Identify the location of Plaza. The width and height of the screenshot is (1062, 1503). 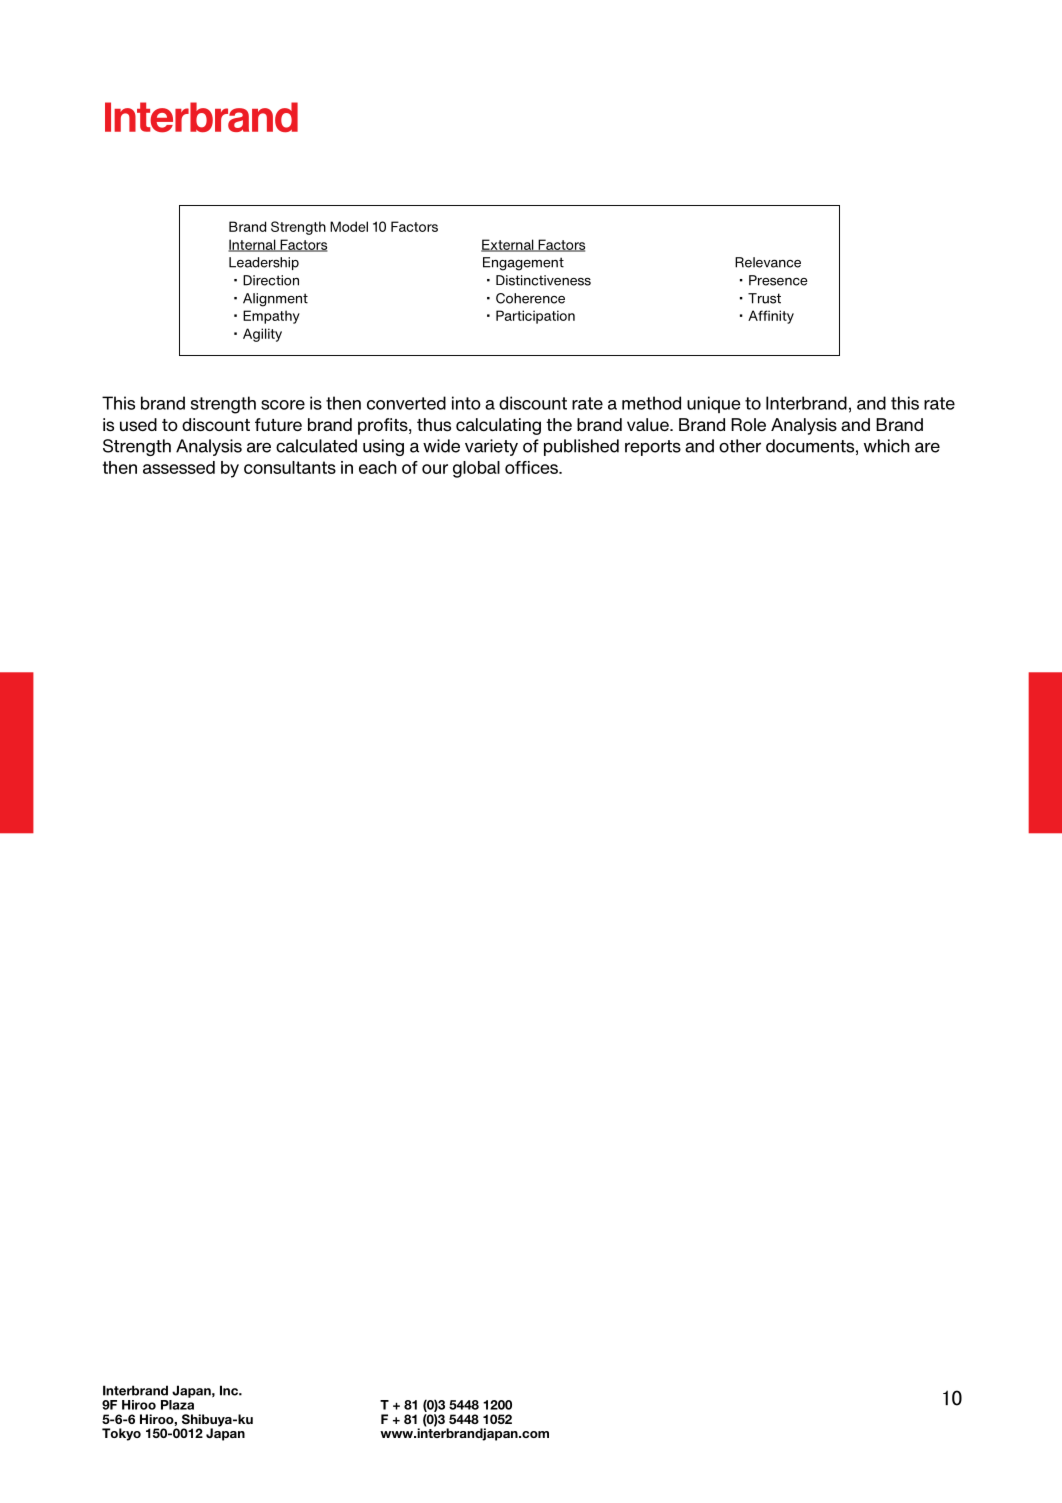
(177, 1403).
